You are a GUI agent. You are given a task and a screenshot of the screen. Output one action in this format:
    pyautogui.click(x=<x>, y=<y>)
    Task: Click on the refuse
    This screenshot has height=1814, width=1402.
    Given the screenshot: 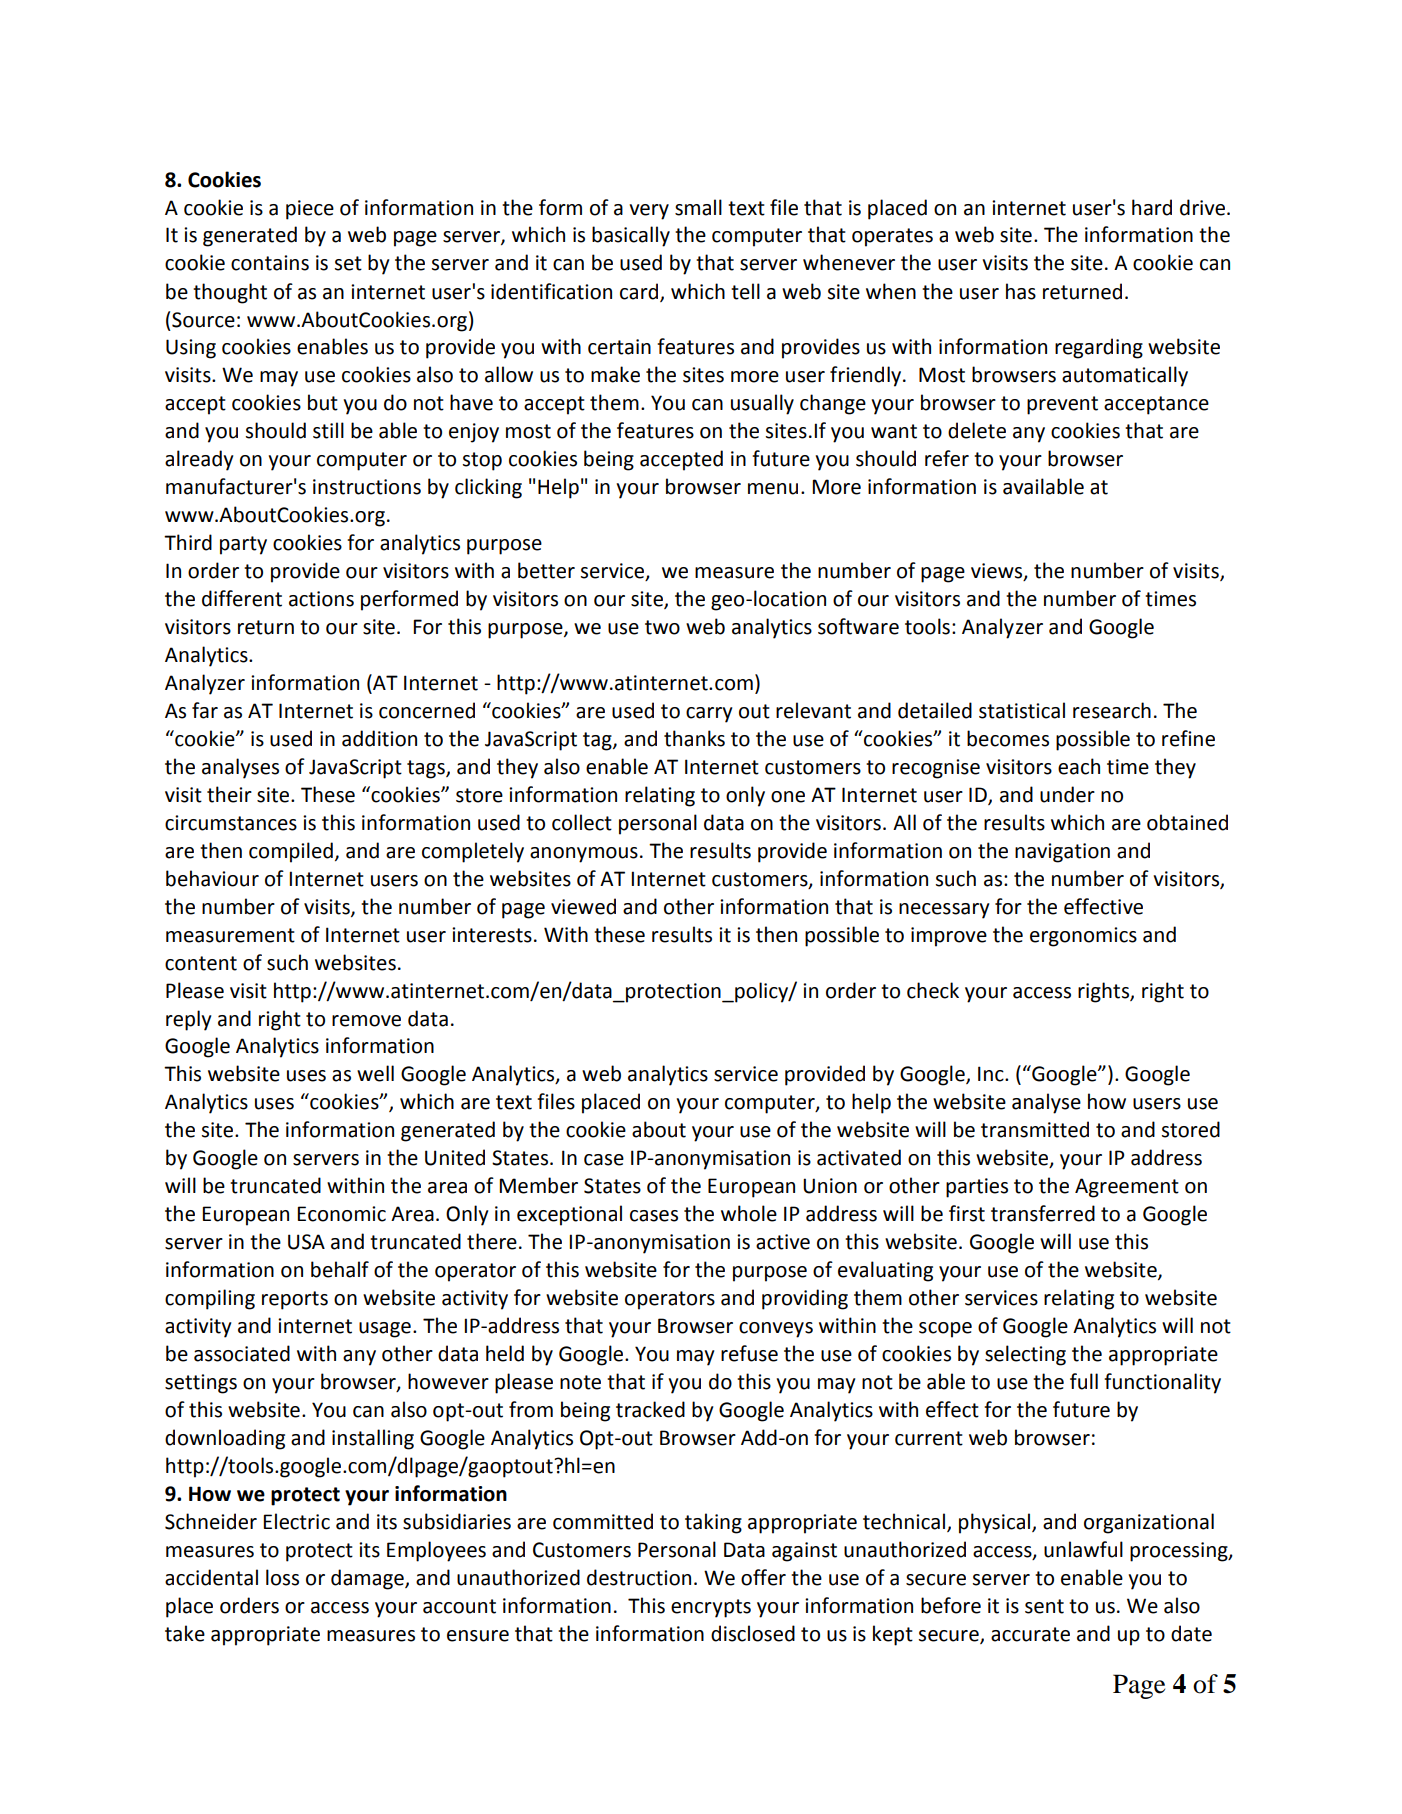 What is the action you would take?
    pyautogui.click(x=749, y=1353)
